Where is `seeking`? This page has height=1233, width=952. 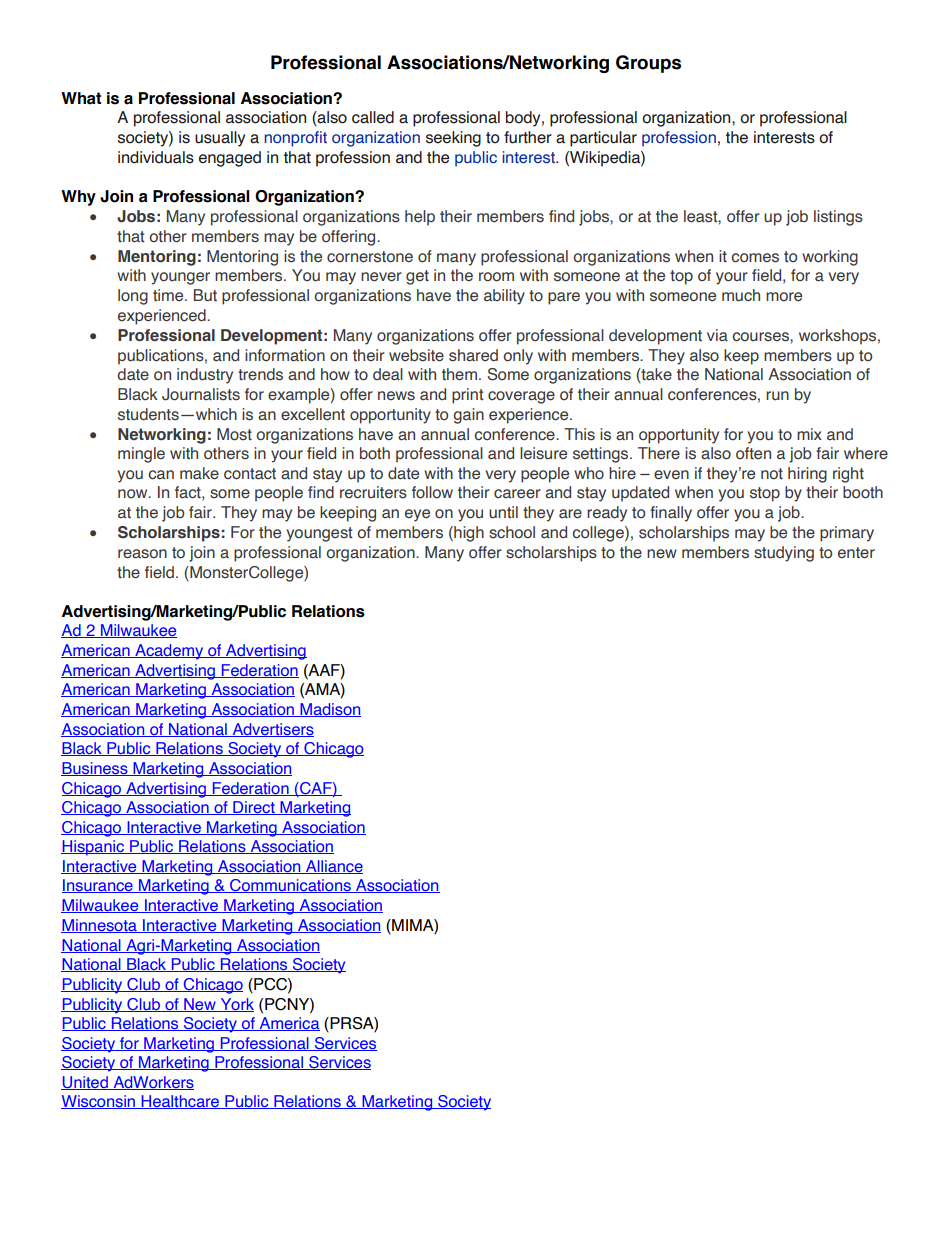
seeking is located at coordinates (453, 139).
